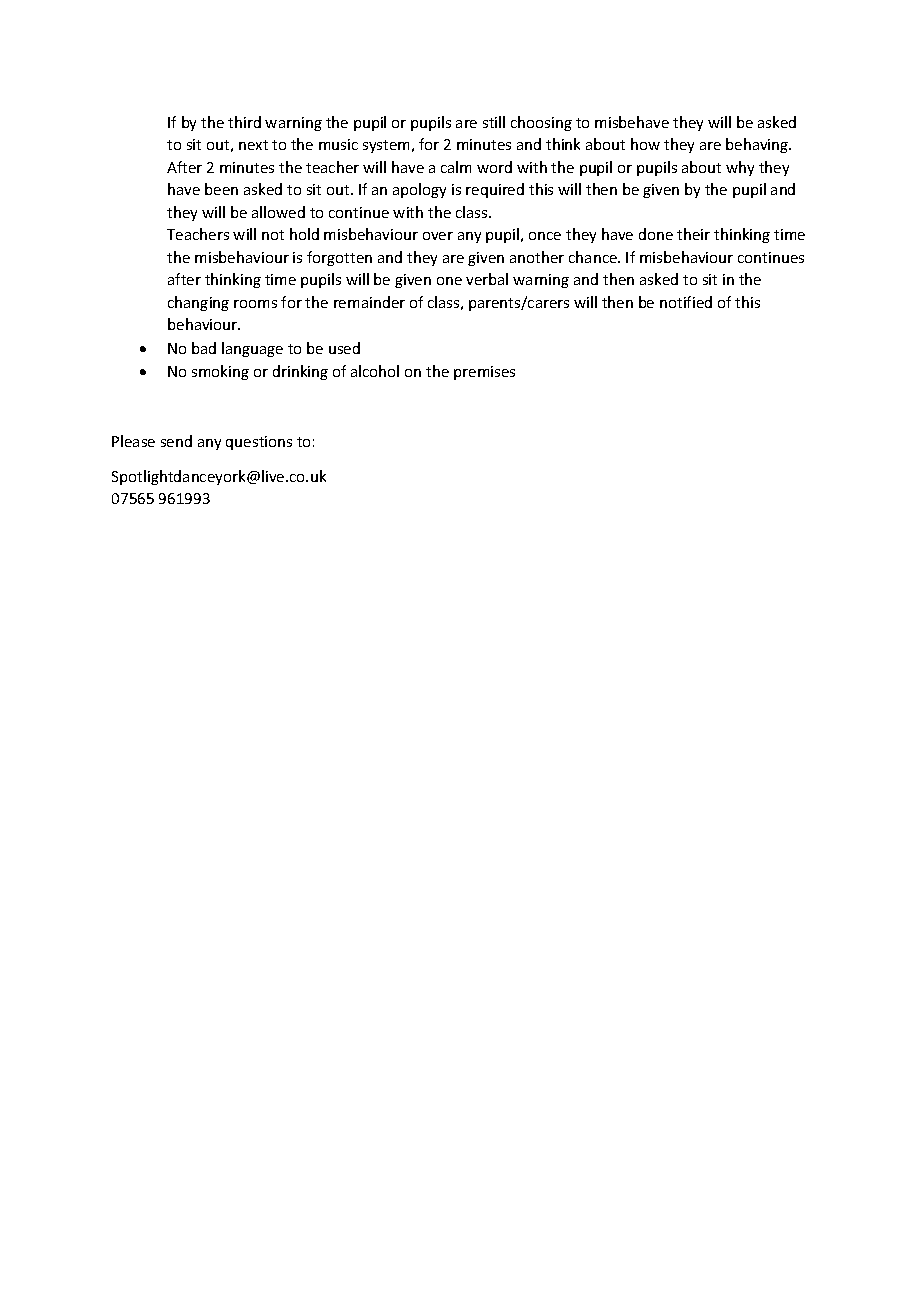  What do you see at coordinates (304, 234) in the screenshot?
I see `hold` at bounding box center [304, 234].
